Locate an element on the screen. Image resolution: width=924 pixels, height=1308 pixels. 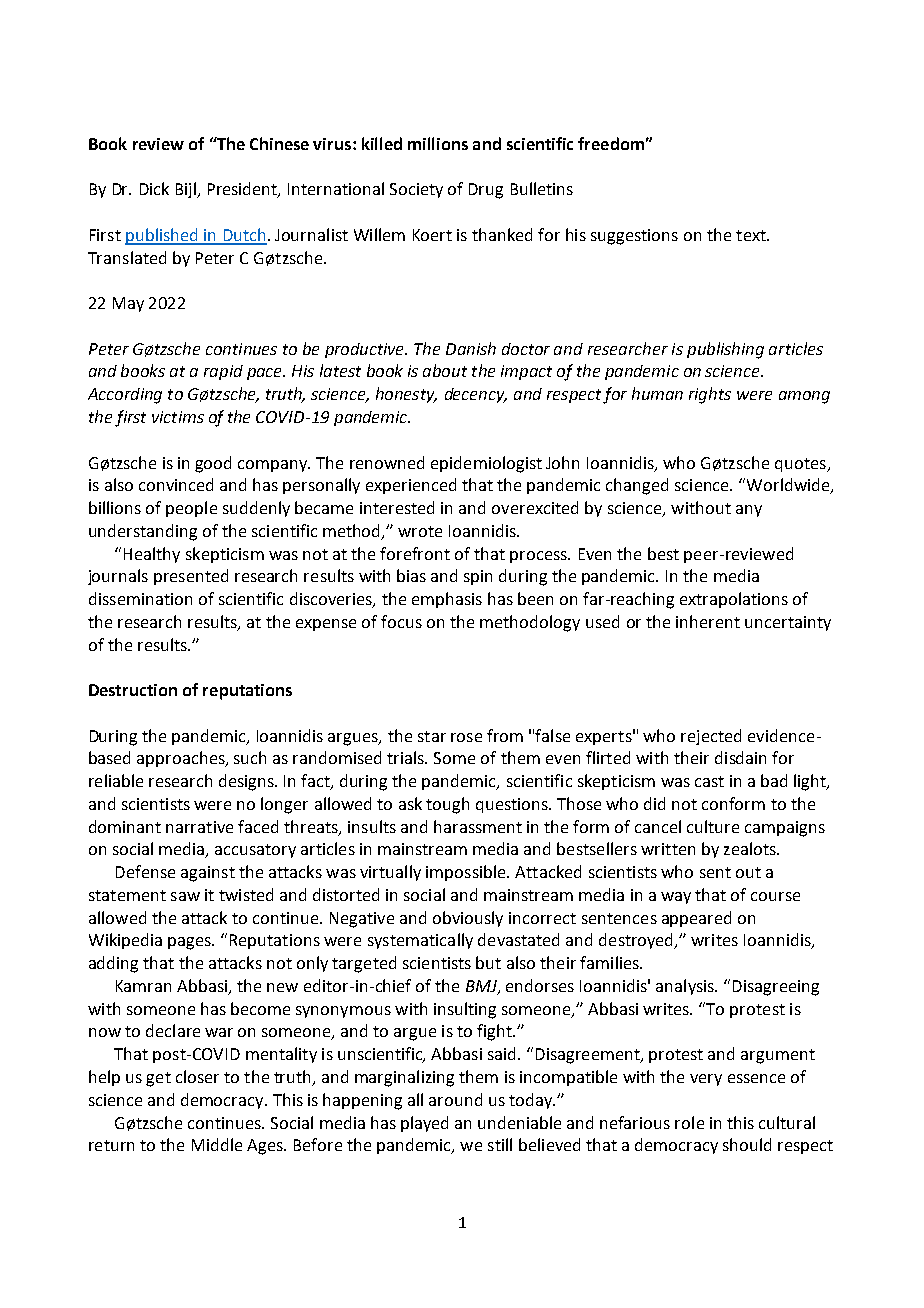
victims is located at coordinates (178, 417).
